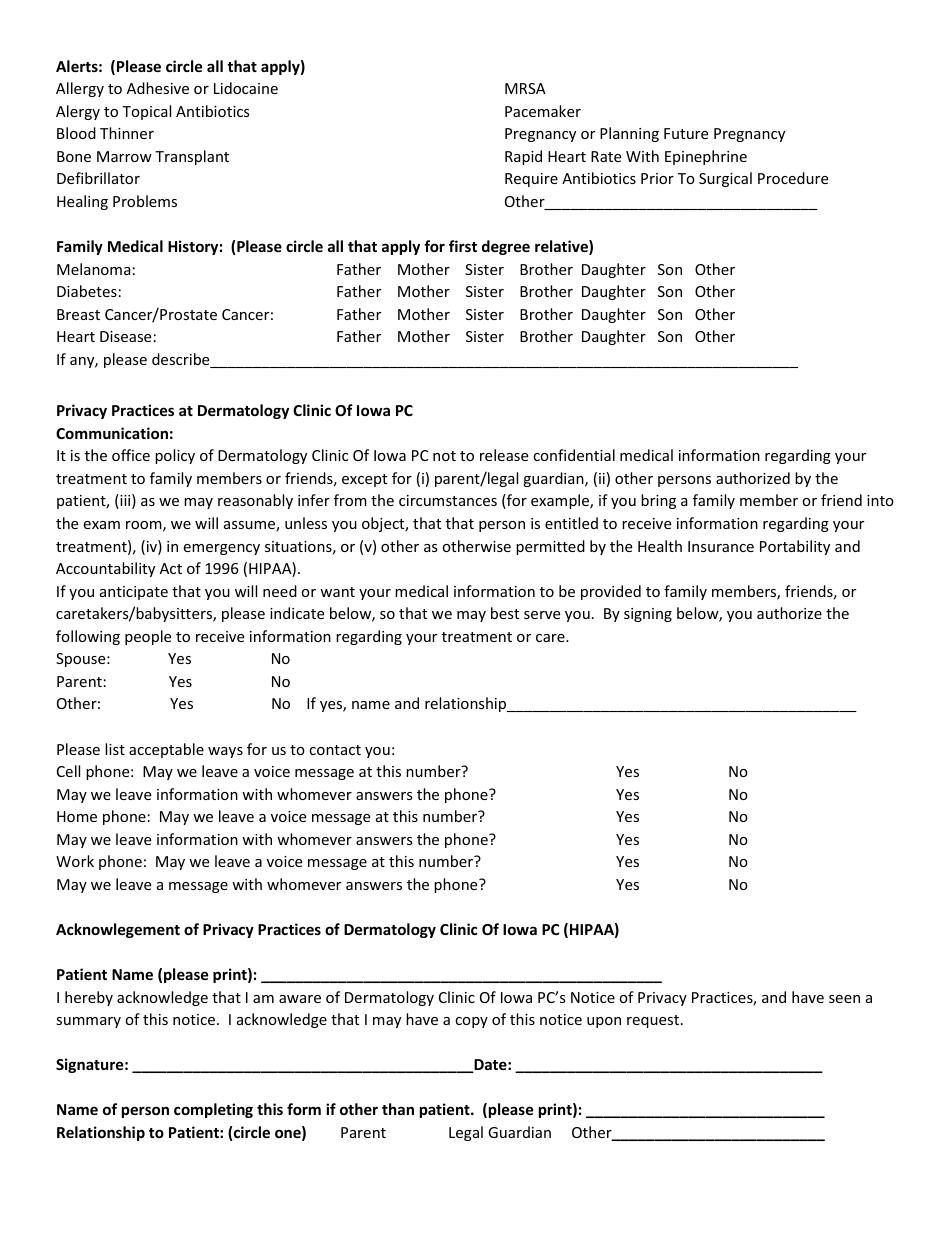  Describe the element at coordinates (795, 547) in the document. I see `Portability` at that location.
